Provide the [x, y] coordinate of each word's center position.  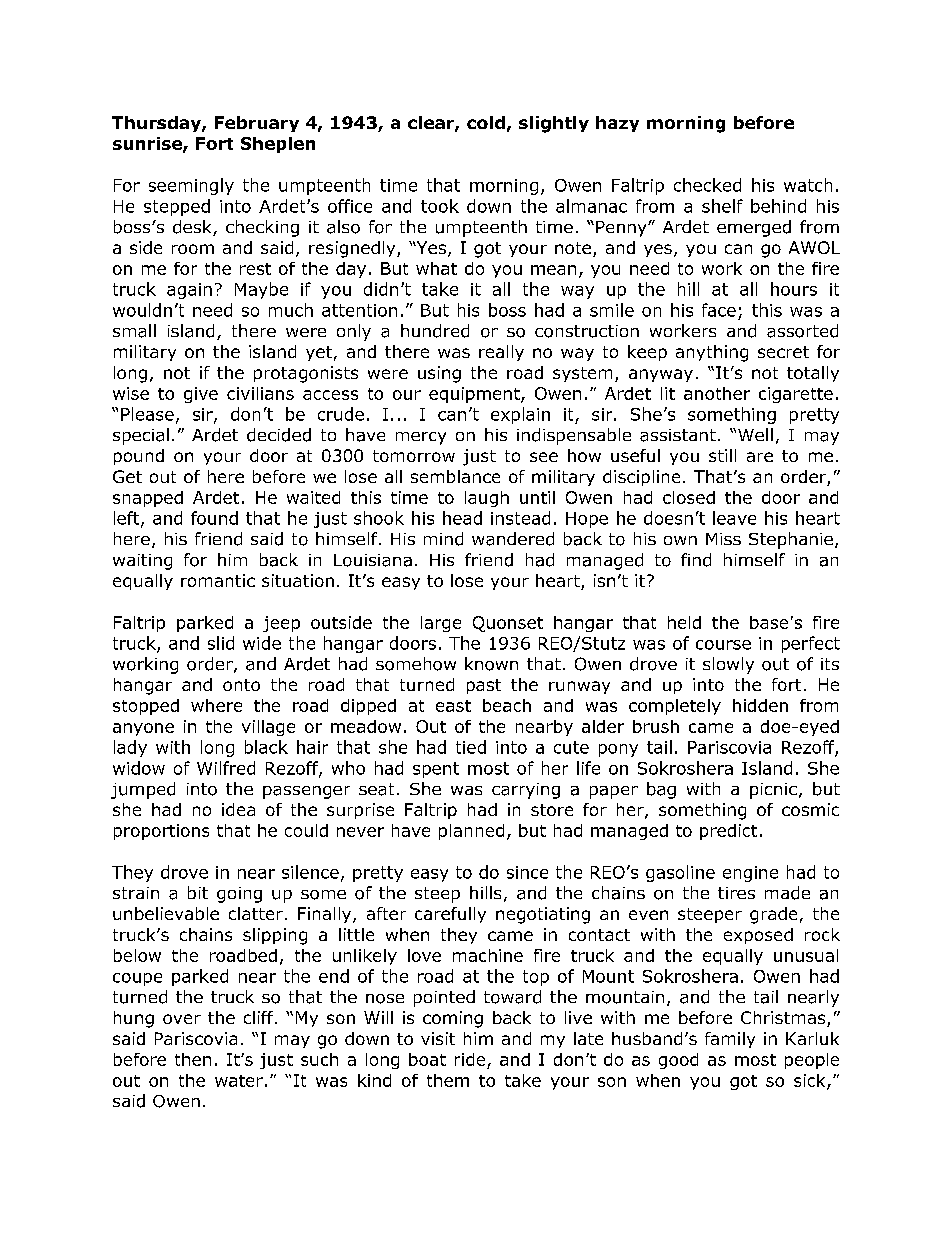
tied [471, 747]
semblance [455, 476]
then [193, 1059]
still [722, 455]
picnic [773, 791]
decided [279, 435]
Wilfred [226, 768]
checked [707, 185]
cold [486, 122]
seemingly [191, 186]
